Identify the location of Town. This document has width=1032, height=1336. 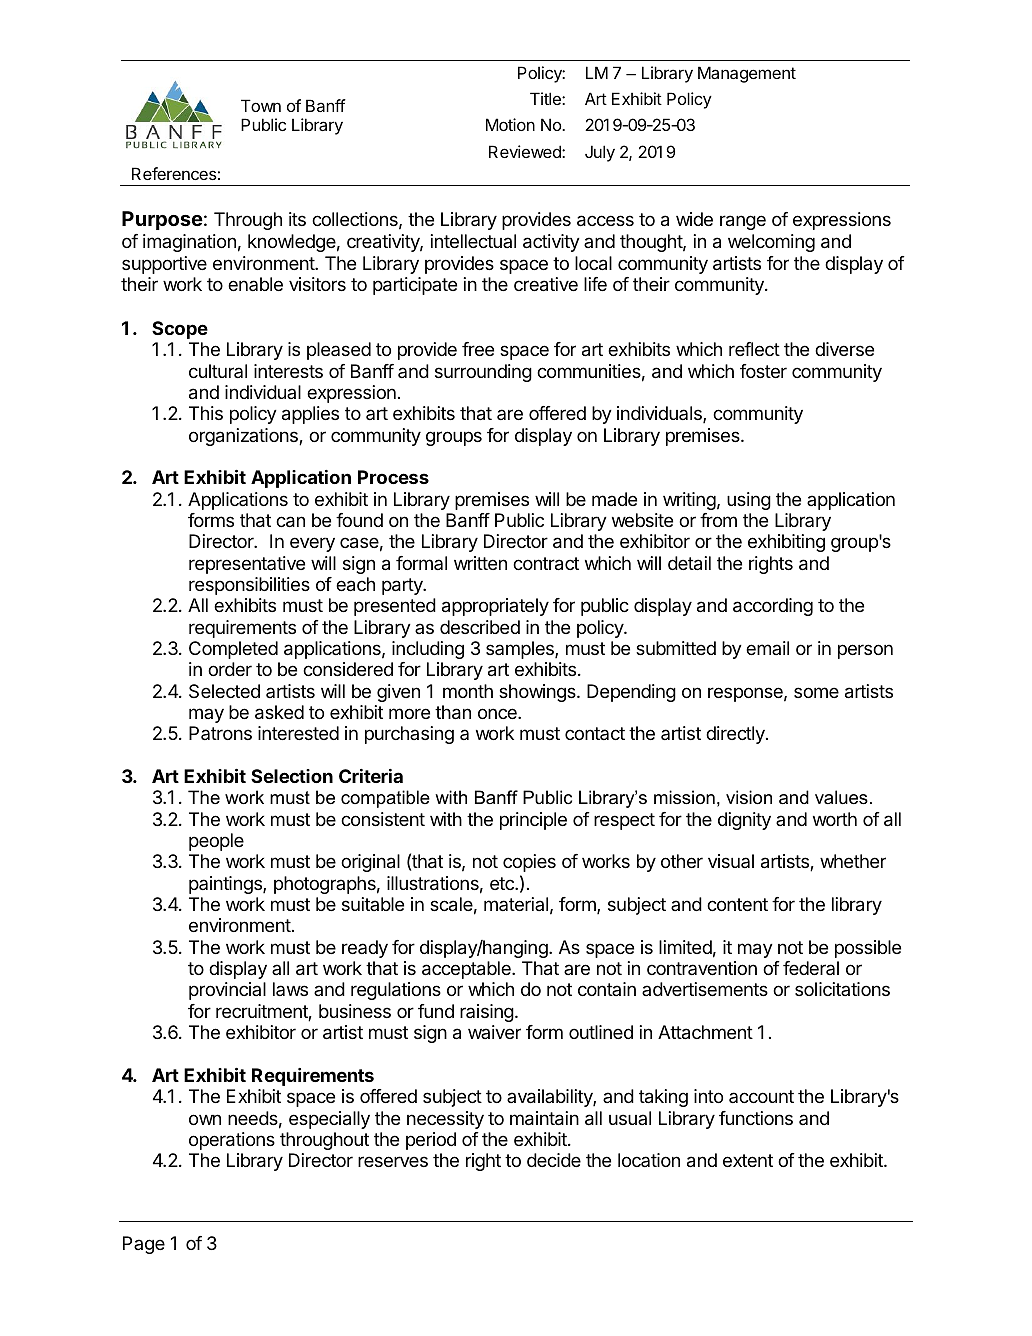
(261, 105).
